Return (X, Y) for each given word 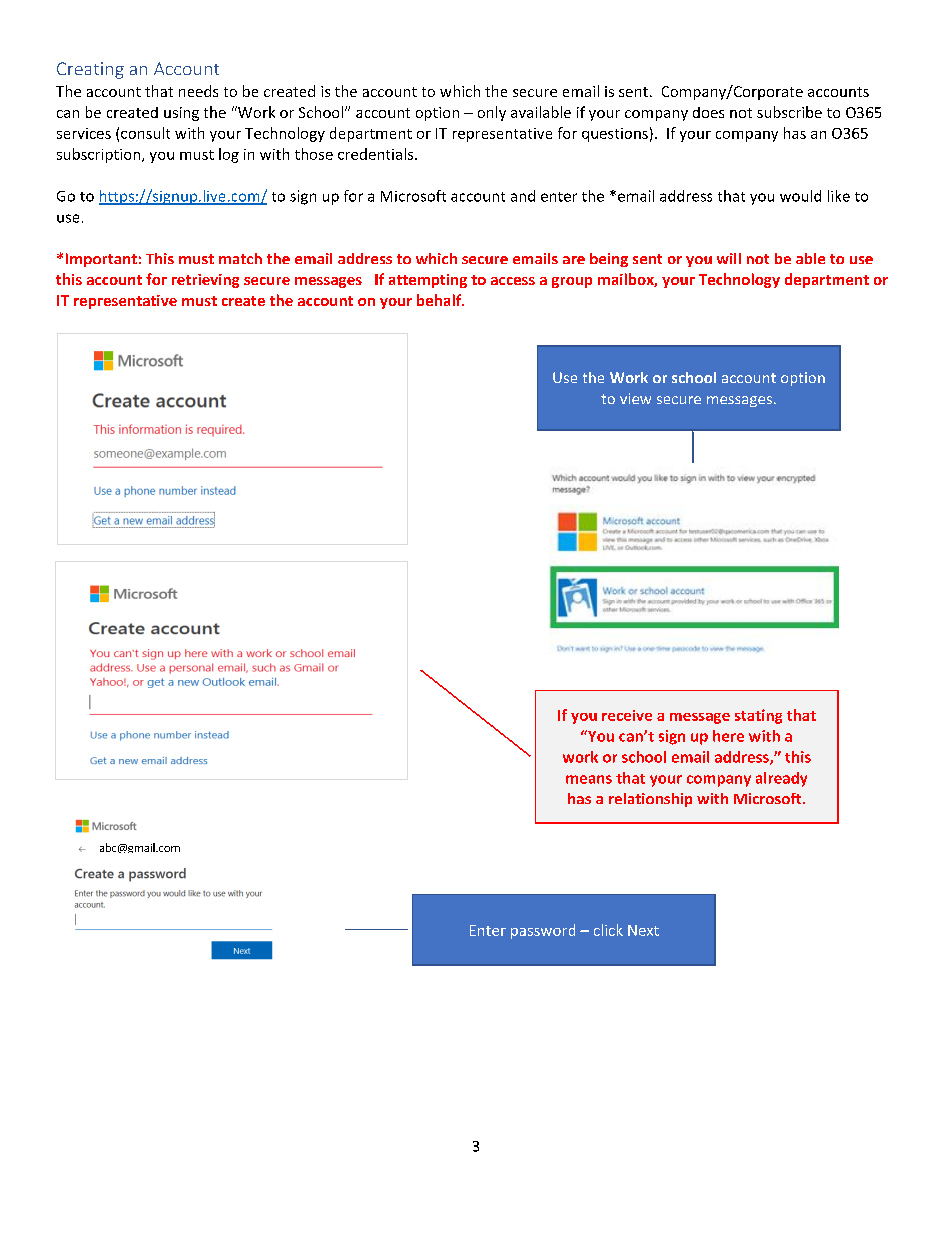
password (543, 931)
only (492, 113)
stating (758, 716)
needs (198, 91)
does (708, 112)
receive (627, 715)
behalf (440, 300)
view (635, 398)
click (608, 930)
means (589, 779)
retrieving (205, 281)
